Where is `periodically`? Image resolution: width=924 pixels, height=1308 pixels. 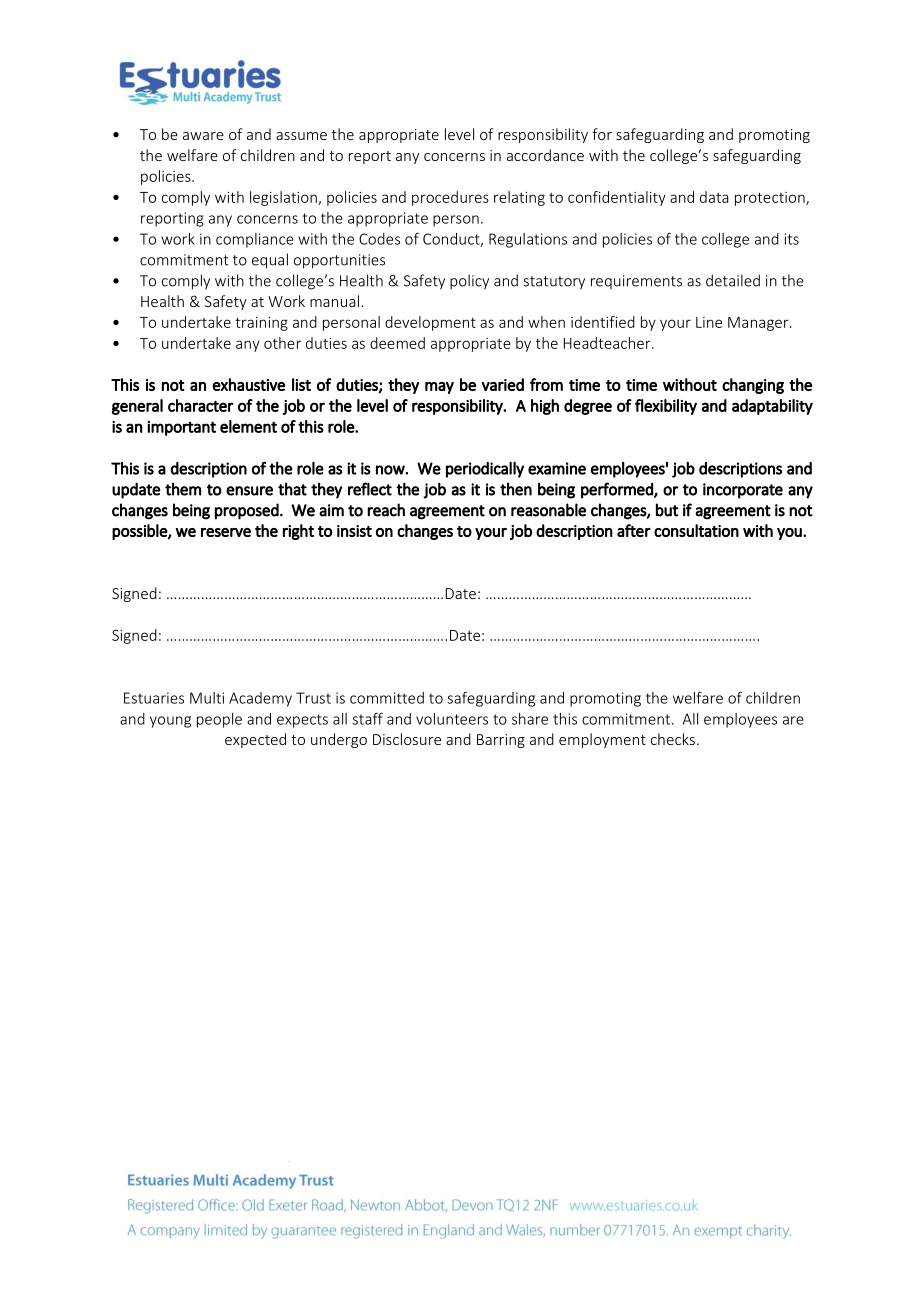 periodically is located at coordinates (485, 470).
